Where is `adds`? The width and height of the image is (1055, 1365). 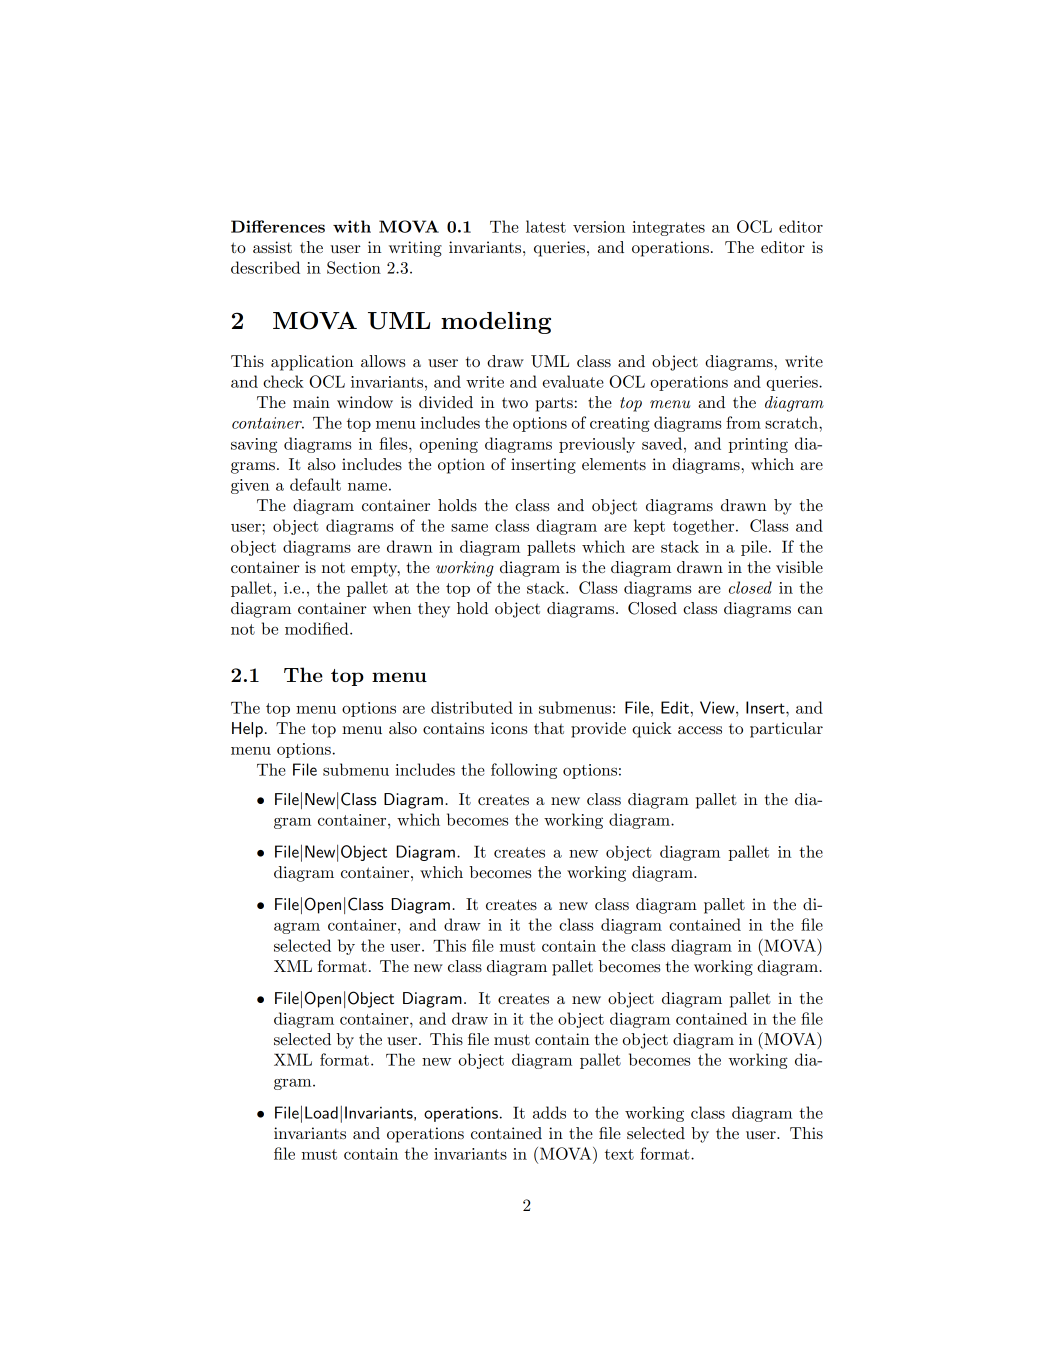 adds is located at coordinates (549, 1112).
